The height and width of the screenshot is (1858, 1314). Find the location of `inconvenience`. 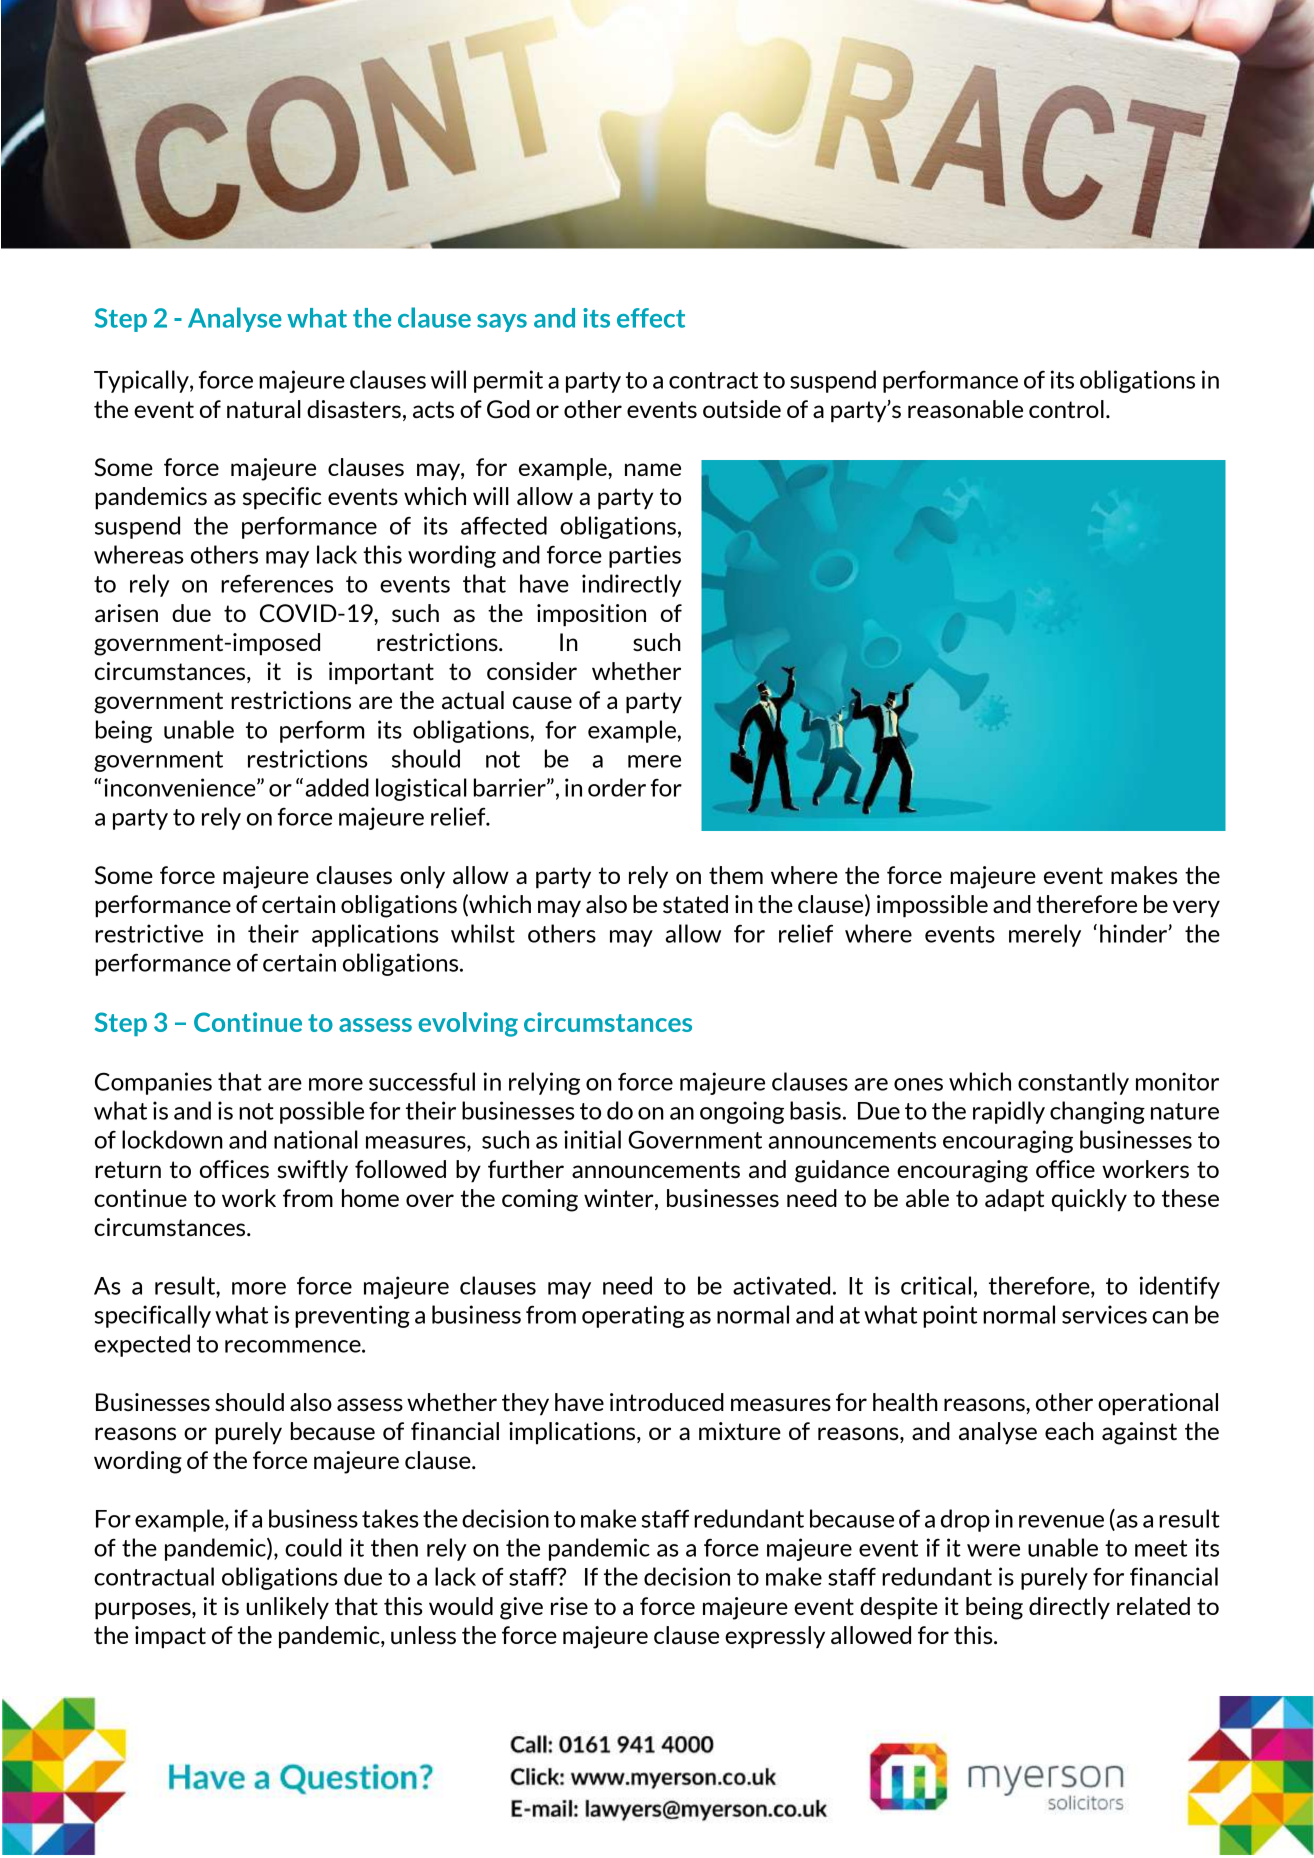

inconvenience is located at coordinates (181, 787).
